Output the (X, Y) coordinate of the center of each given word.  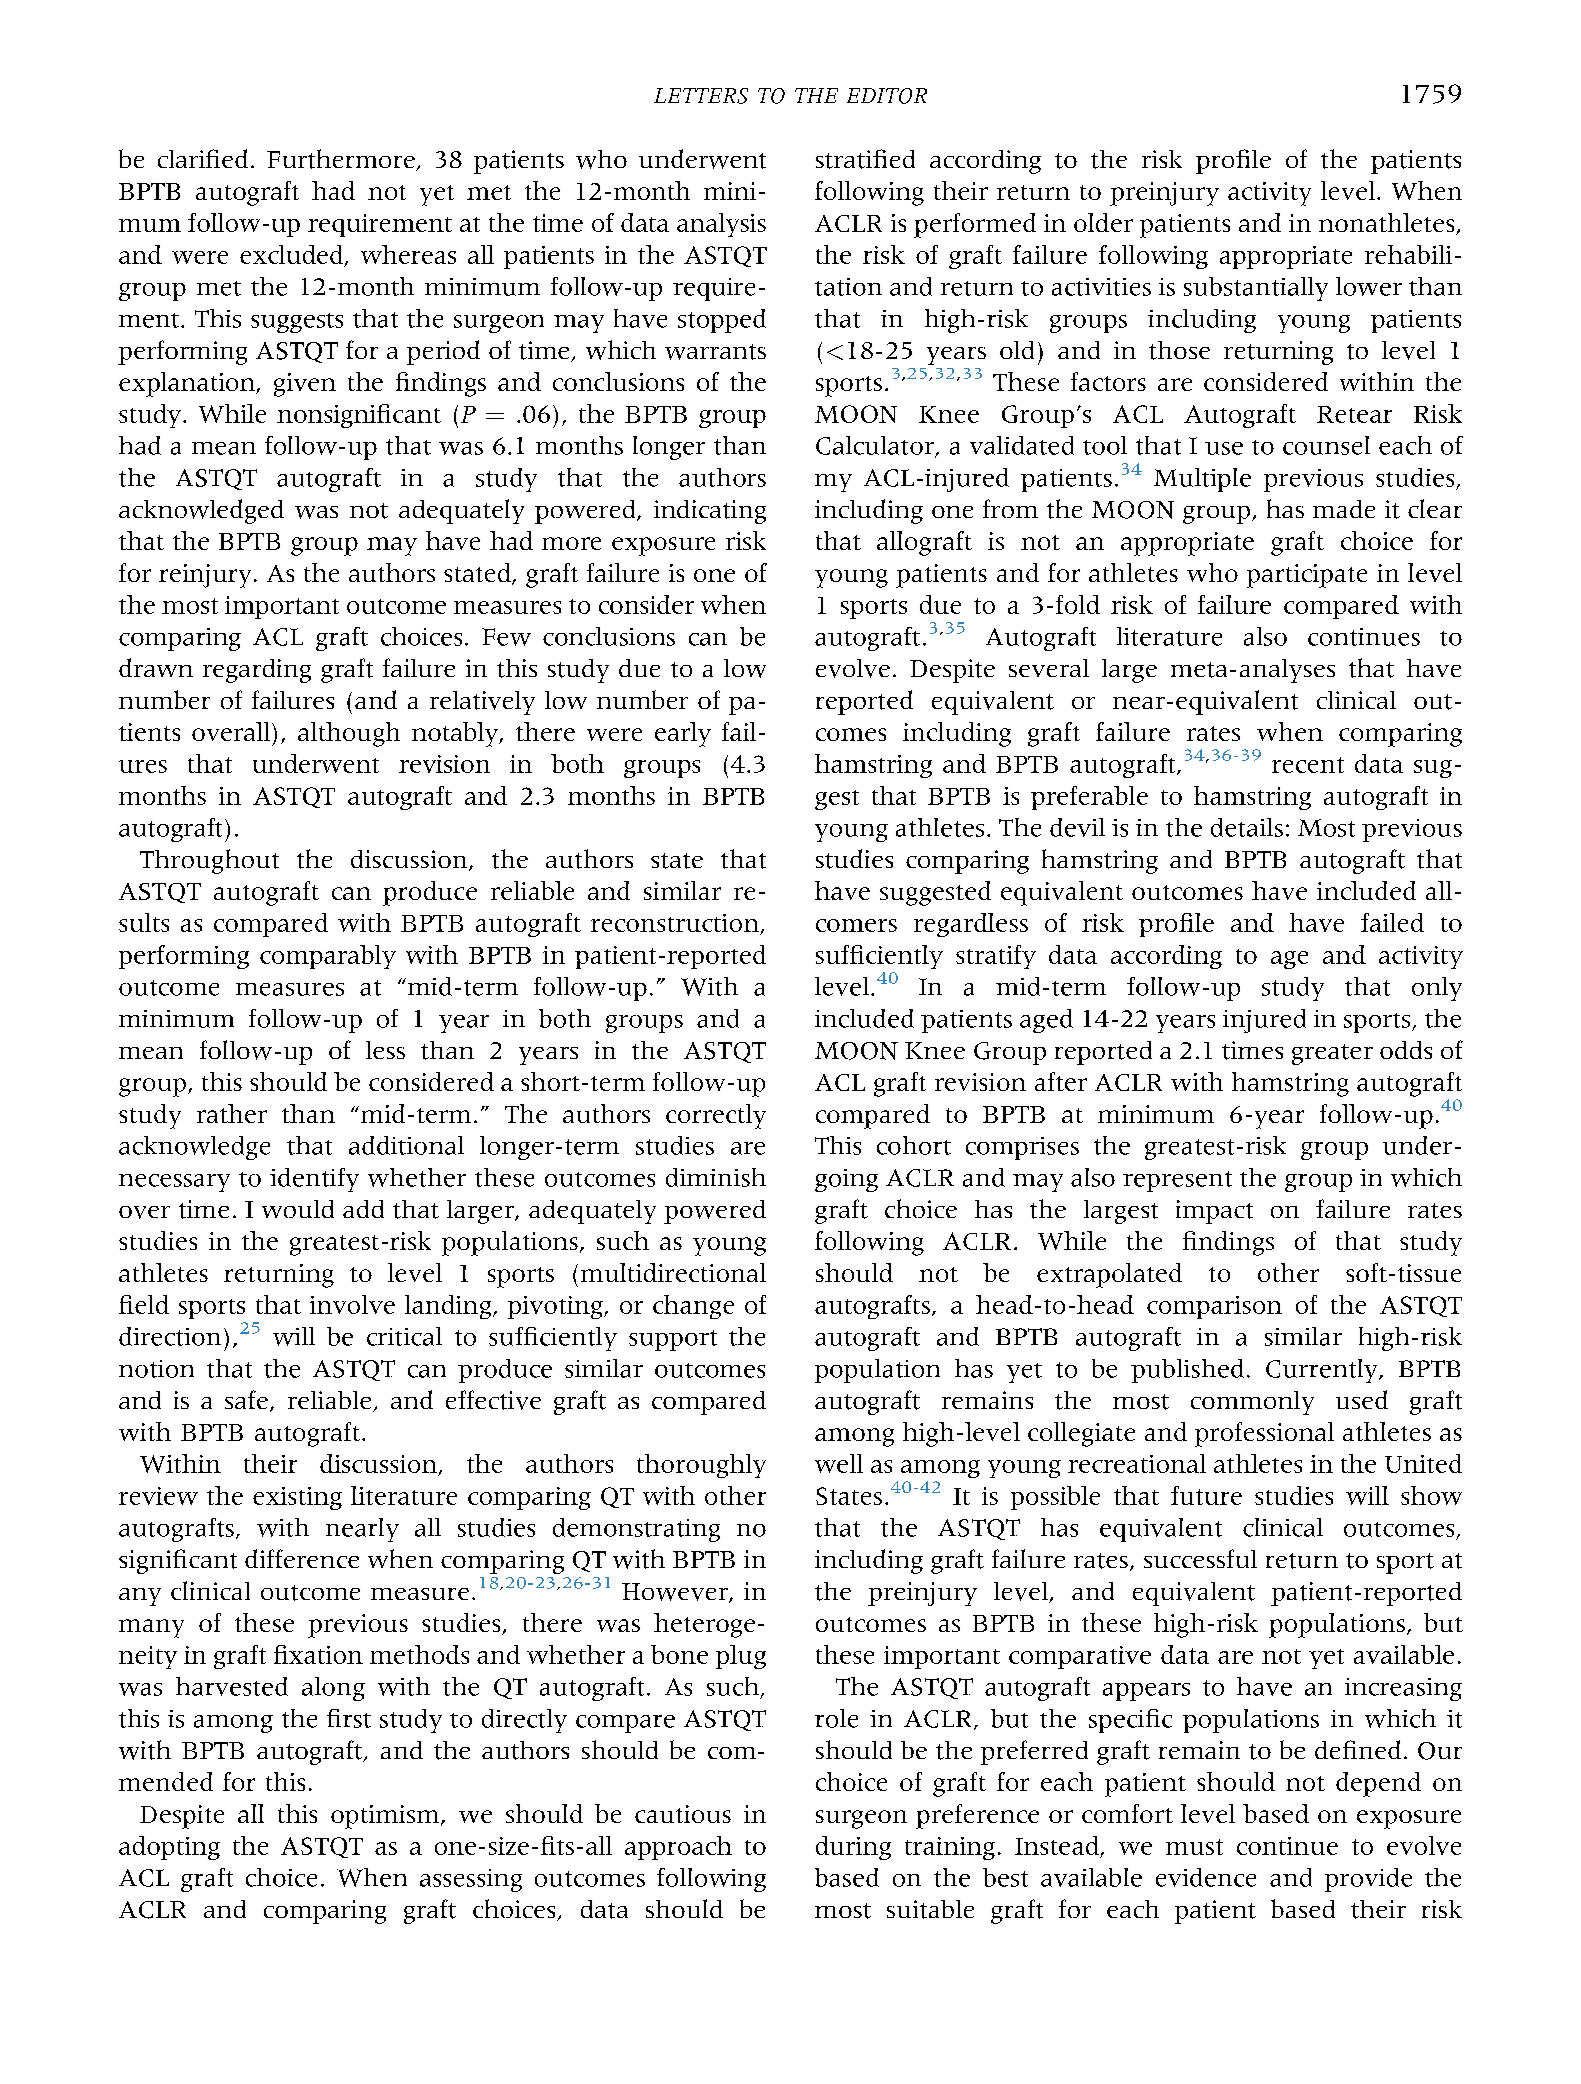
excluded (293, 255)
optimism (386, 1817)
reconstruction (676, 924)
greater (1332, 1054)
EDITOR (887, 96)
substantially (1256, 289)
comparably (328, 957)
